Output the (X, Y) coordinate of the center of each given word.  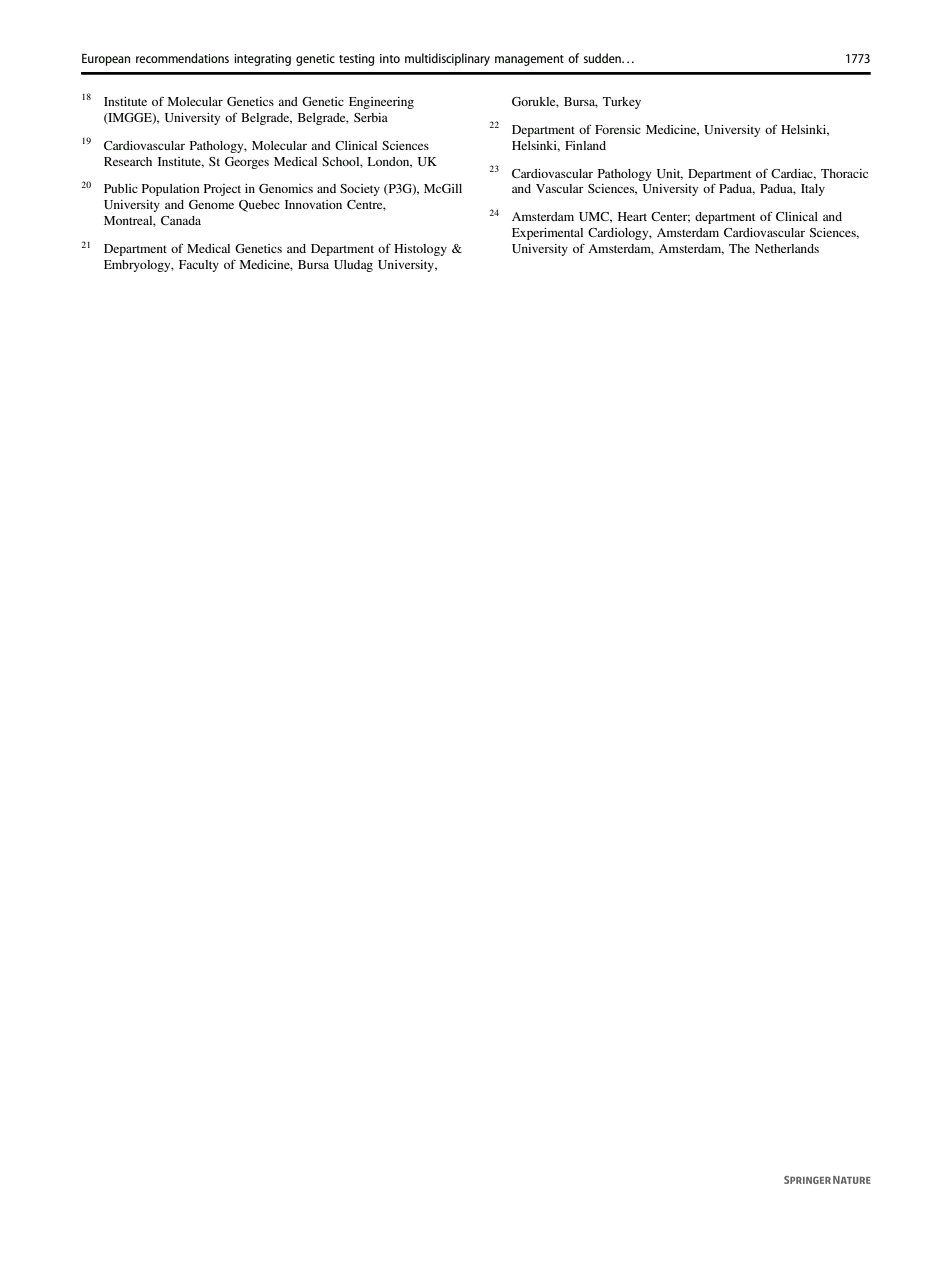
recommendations (182, 58)
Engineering (381, 103)
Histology (420, 250)
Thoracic (844, 173)
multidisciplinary (447, 59)
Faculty (199, 266)
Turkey (622, 103)
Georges (247, 163)
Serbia (371, 117)
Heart (632, 216)
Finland (585, 145)
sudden (603, 58)
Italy (813, 190)
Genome (211, 204)
